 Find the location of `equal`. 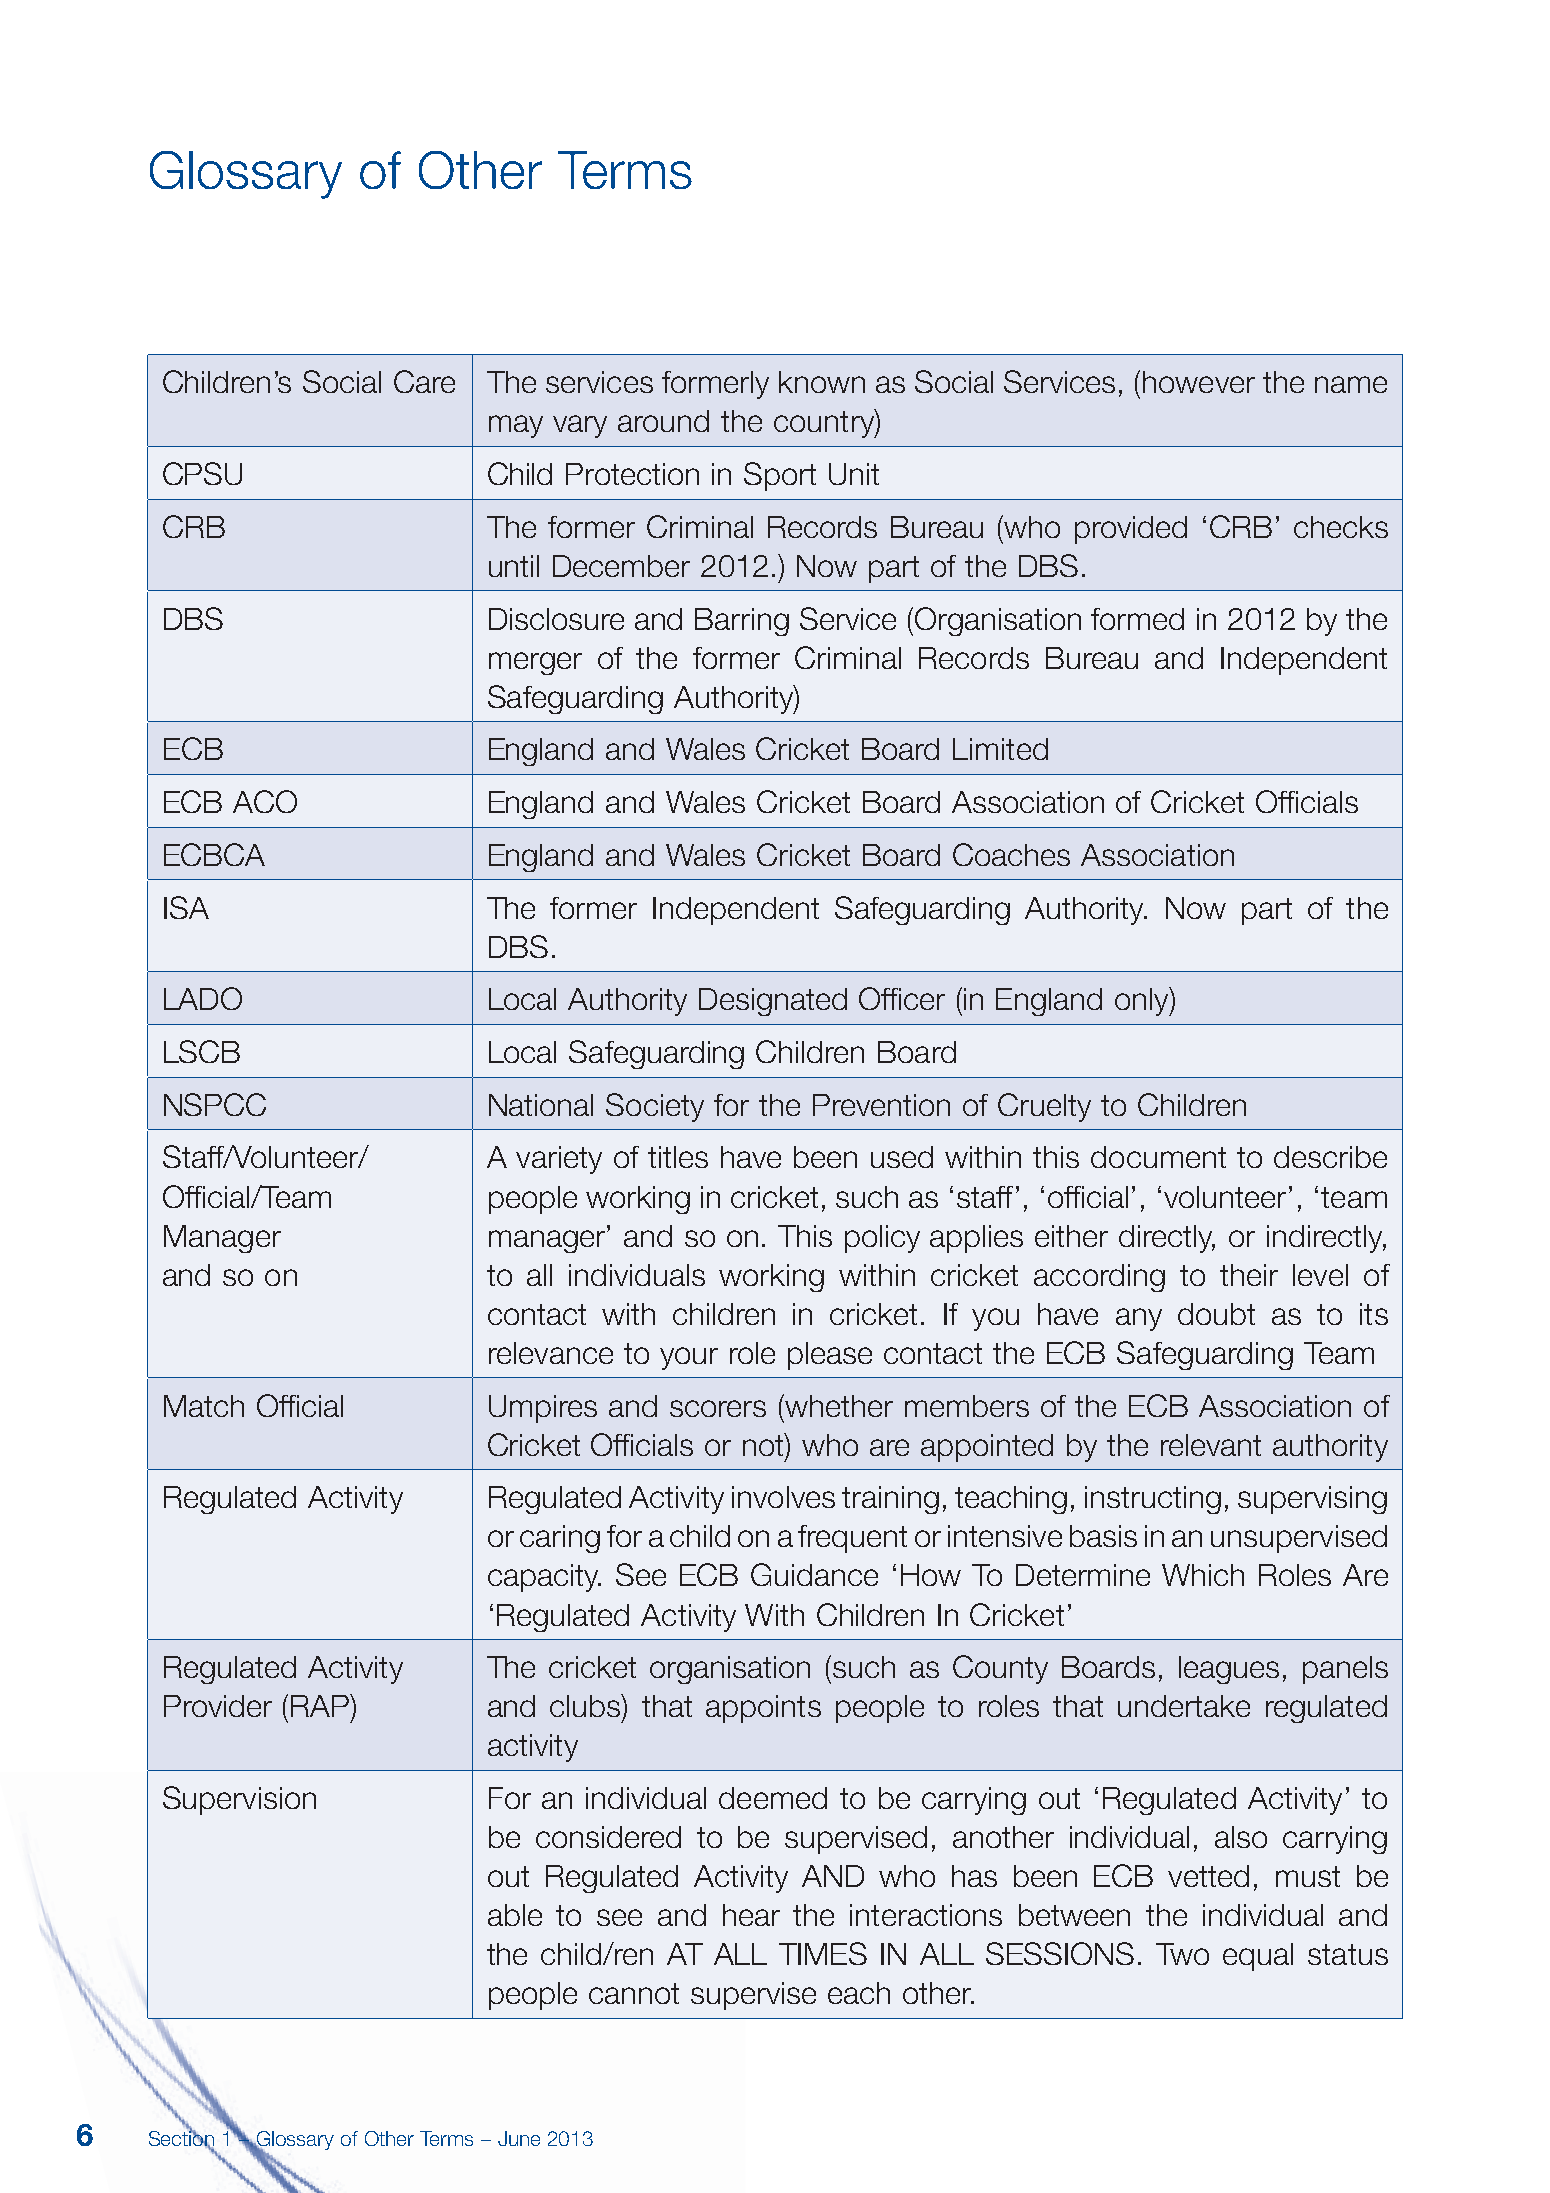

equal is located at coordinates (1258, 1957).
